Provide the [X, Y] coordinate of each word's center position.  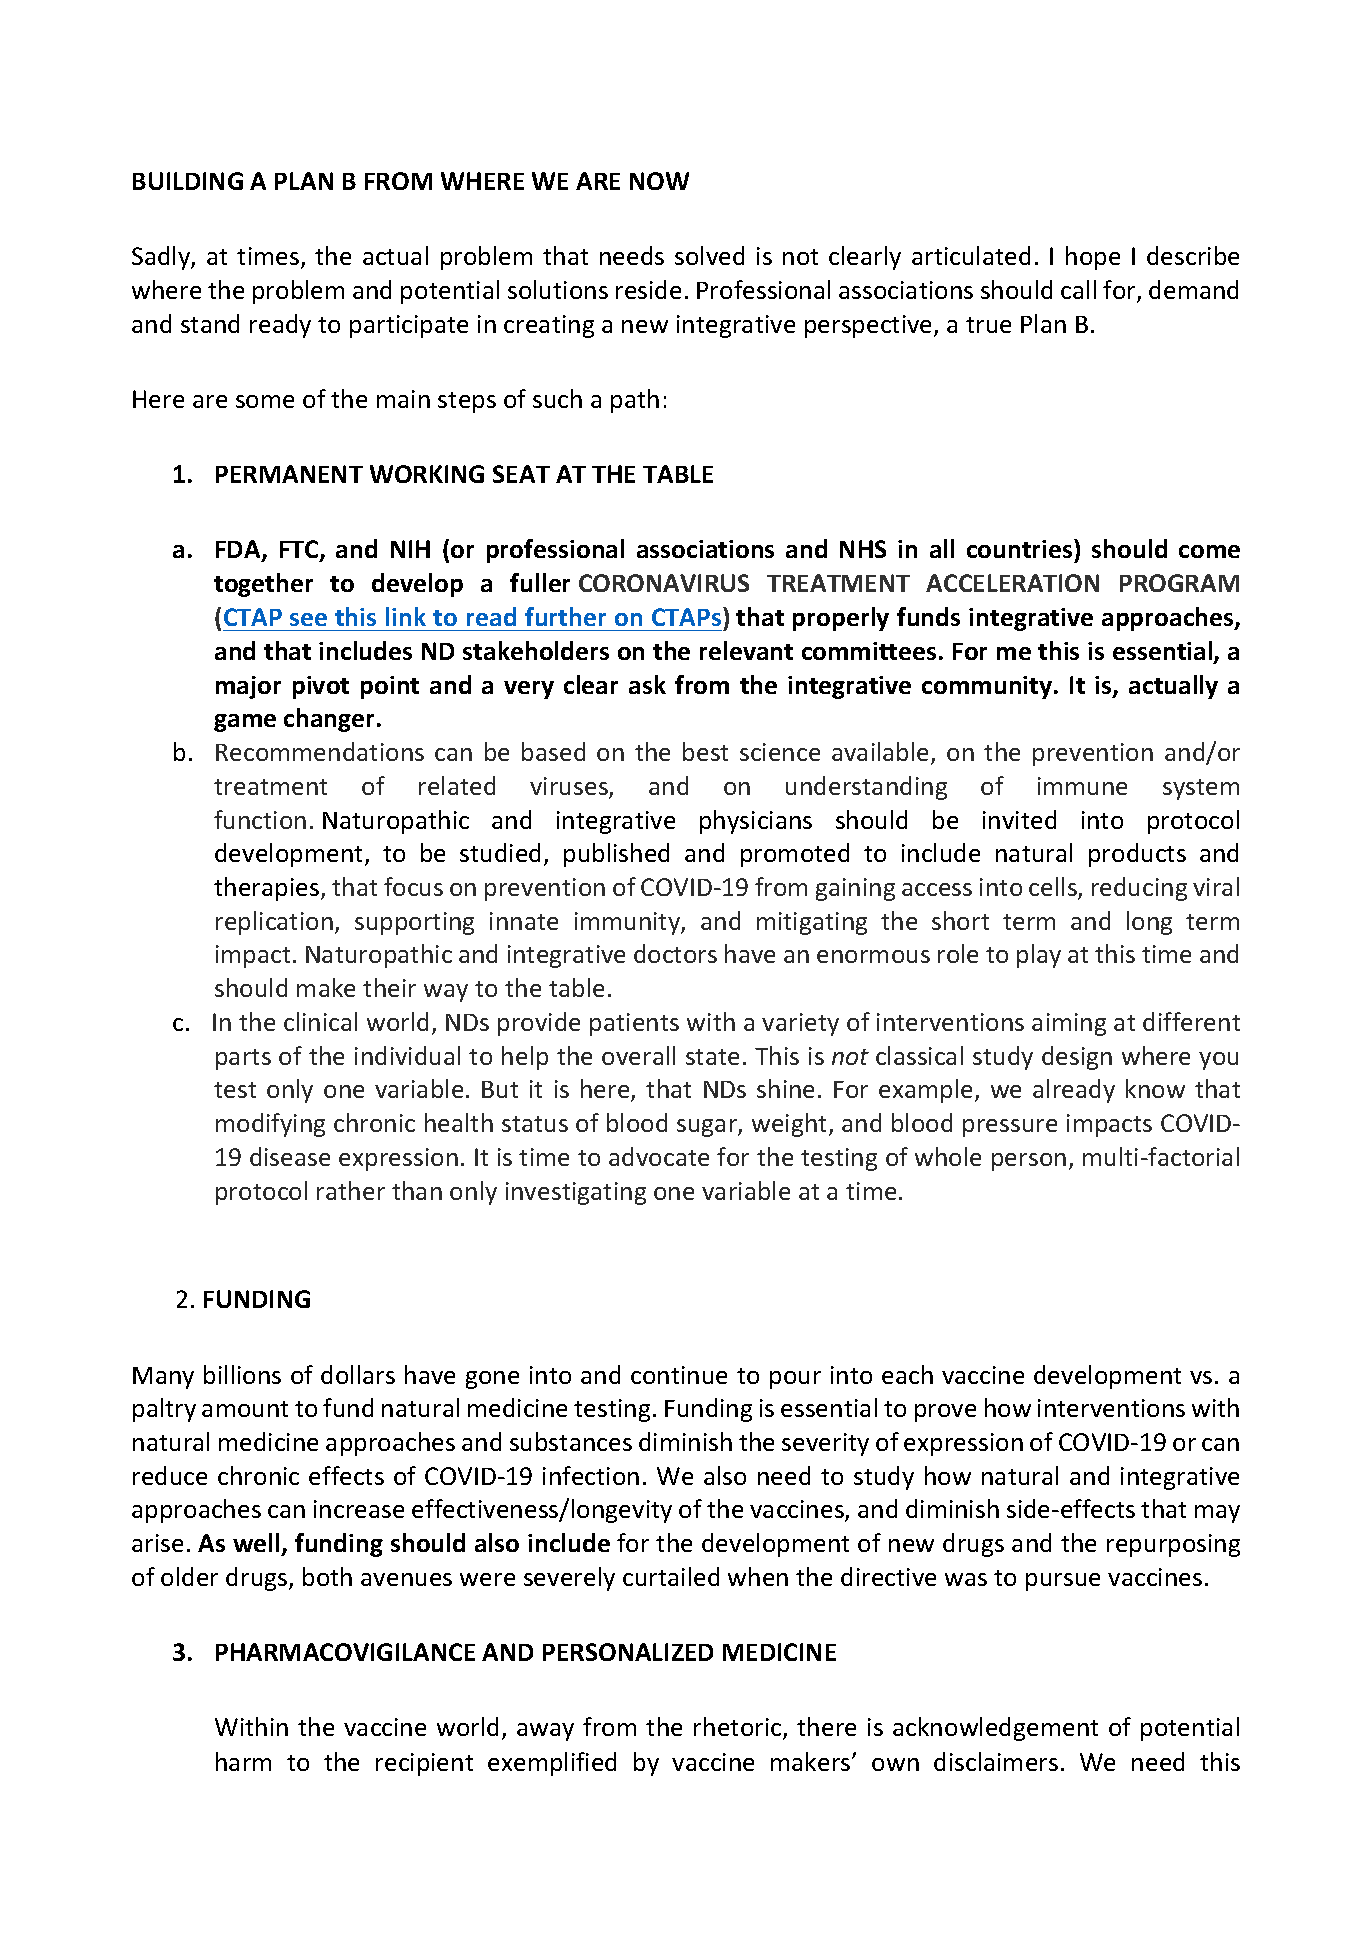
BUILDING [188, 181]
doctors [675, 953]
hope [1093, 258]
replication [274, 923]
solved [709, 255]
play [1039, 956]
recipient [424, 1764]
